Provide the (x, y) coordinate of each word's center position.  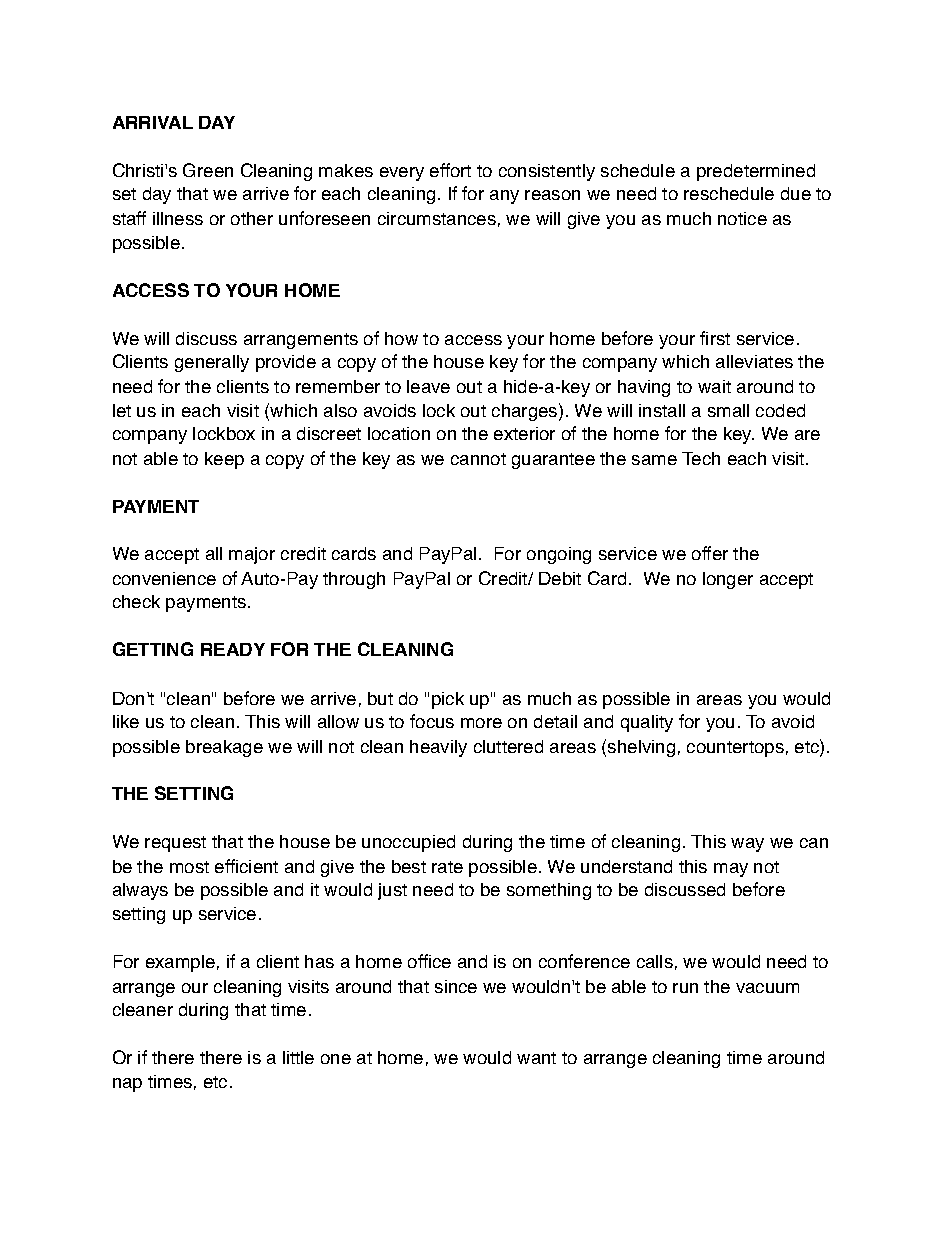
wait (714, 386)
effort (450, 170)
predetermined (756, 172)
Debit (560, 578)
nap (127, 1085)
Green (208, 170)
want (536, 1058)
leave (428, 386)
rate (447, 867)
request (175, 844)
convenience (164, 578)
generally (212, 363)
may (731, 870)
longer (728, 580)
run (685, 988)
